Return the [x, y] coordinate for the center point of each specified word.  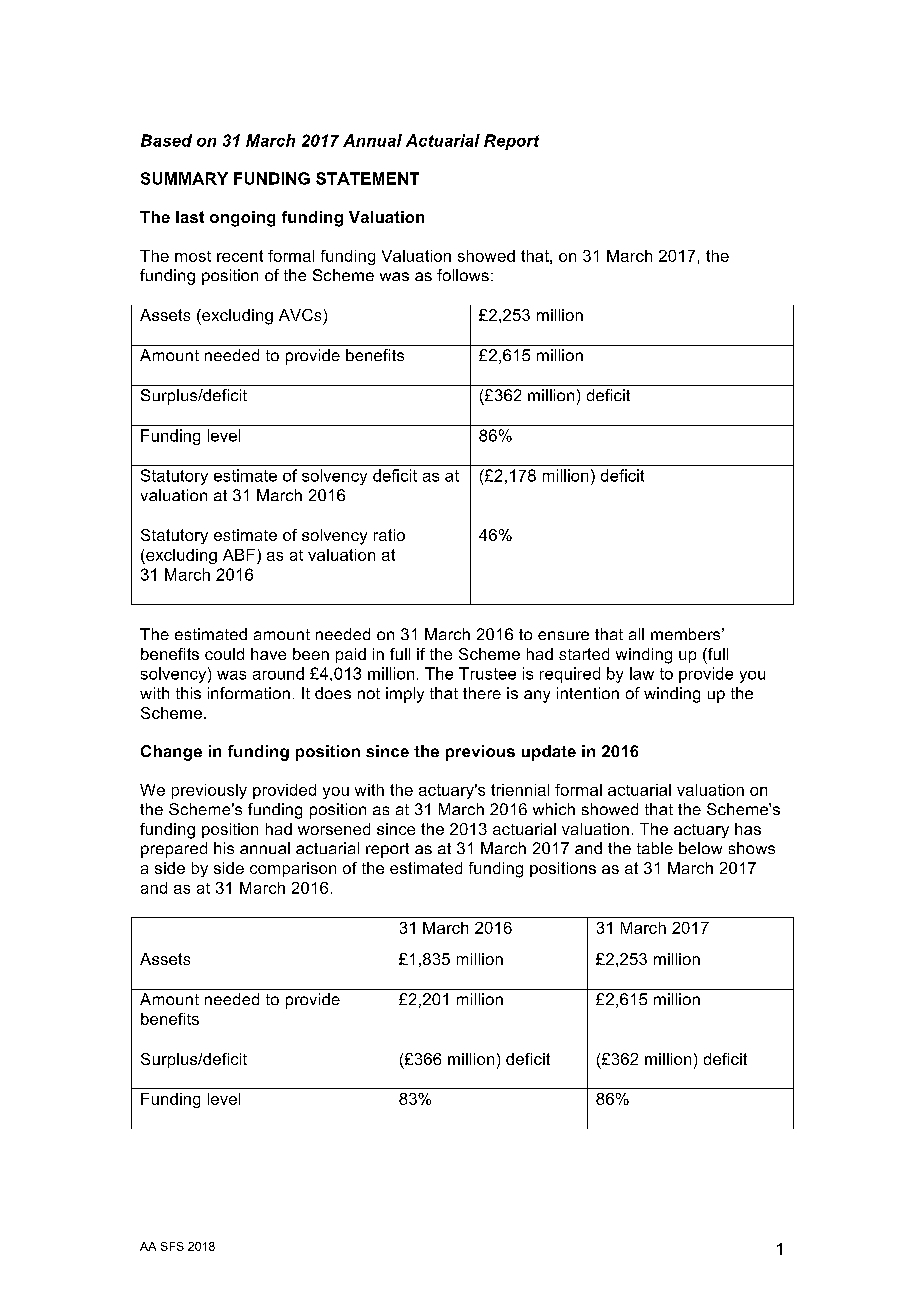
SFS [172, 1246]
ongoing [242, 219]
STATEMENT [367, 178]
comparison [293, 869]
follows [463, 275]
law [642, 673]
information [249, 693]
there [482, 693]
